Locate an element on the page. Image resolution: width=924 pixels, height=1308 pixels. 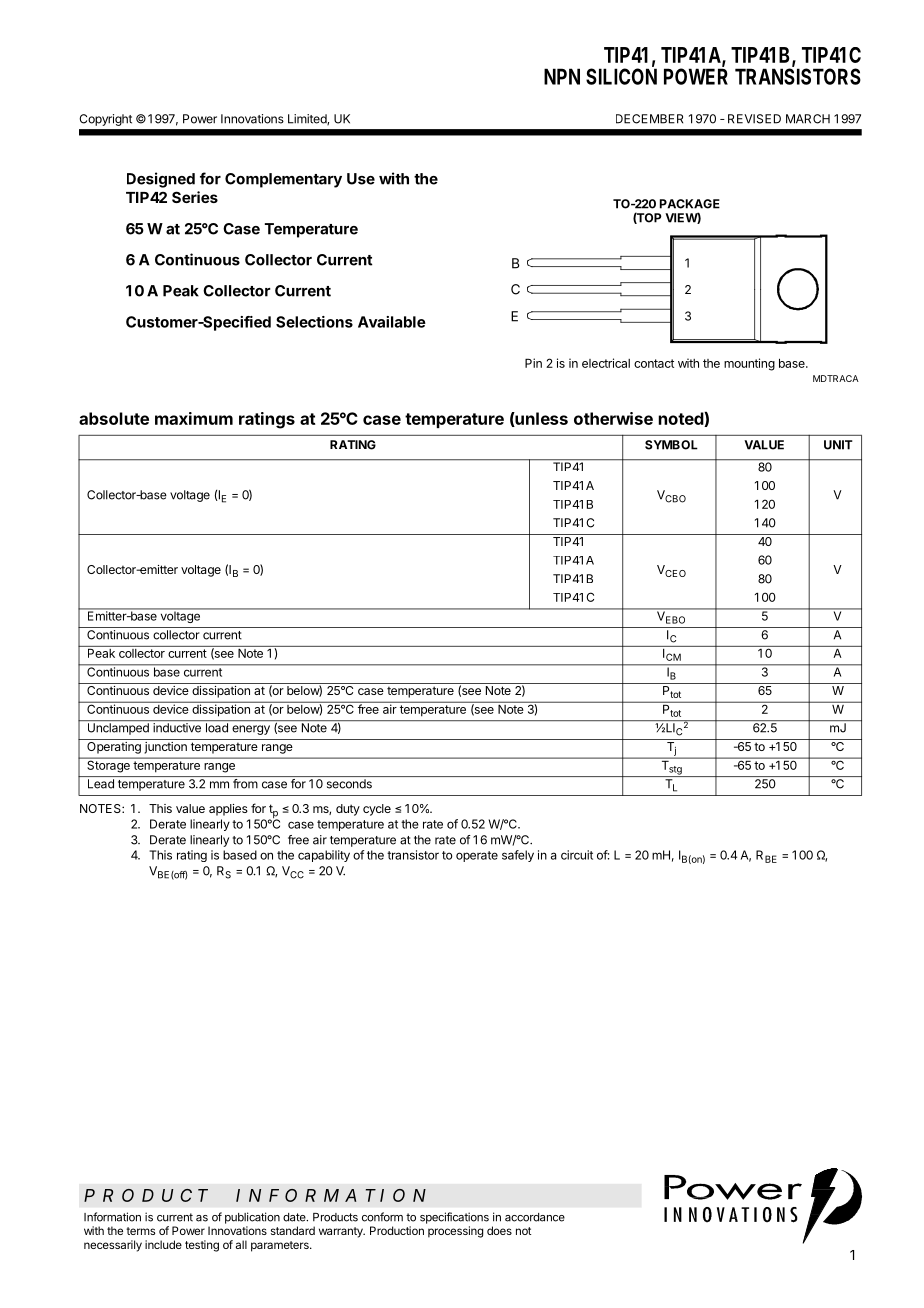
REVISED is located at coordinates (754, 119).
